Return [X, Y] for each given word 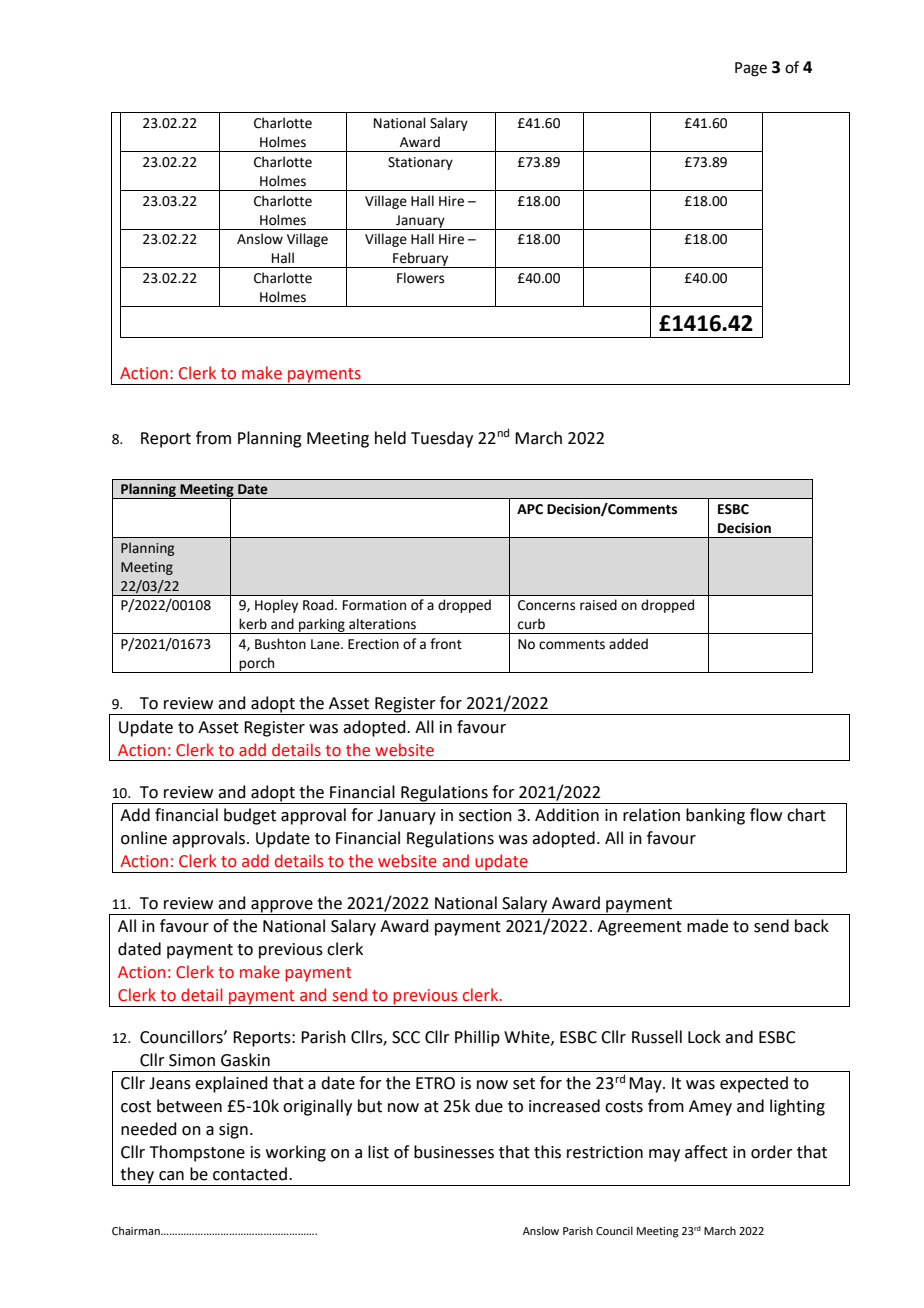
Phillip [477, 1038]
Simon [192, 1060]
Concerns [546, 605]
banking [715, 816]
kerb [253, 624]
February [421, 260]
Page [751, 69]
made [707, 926]
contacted [250, 1174]
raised [598, 605]
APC [530, 509]
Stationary [420, 163]
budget [250, 816]
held [390, 438]
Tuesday [442, 439]
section [485, 815]
